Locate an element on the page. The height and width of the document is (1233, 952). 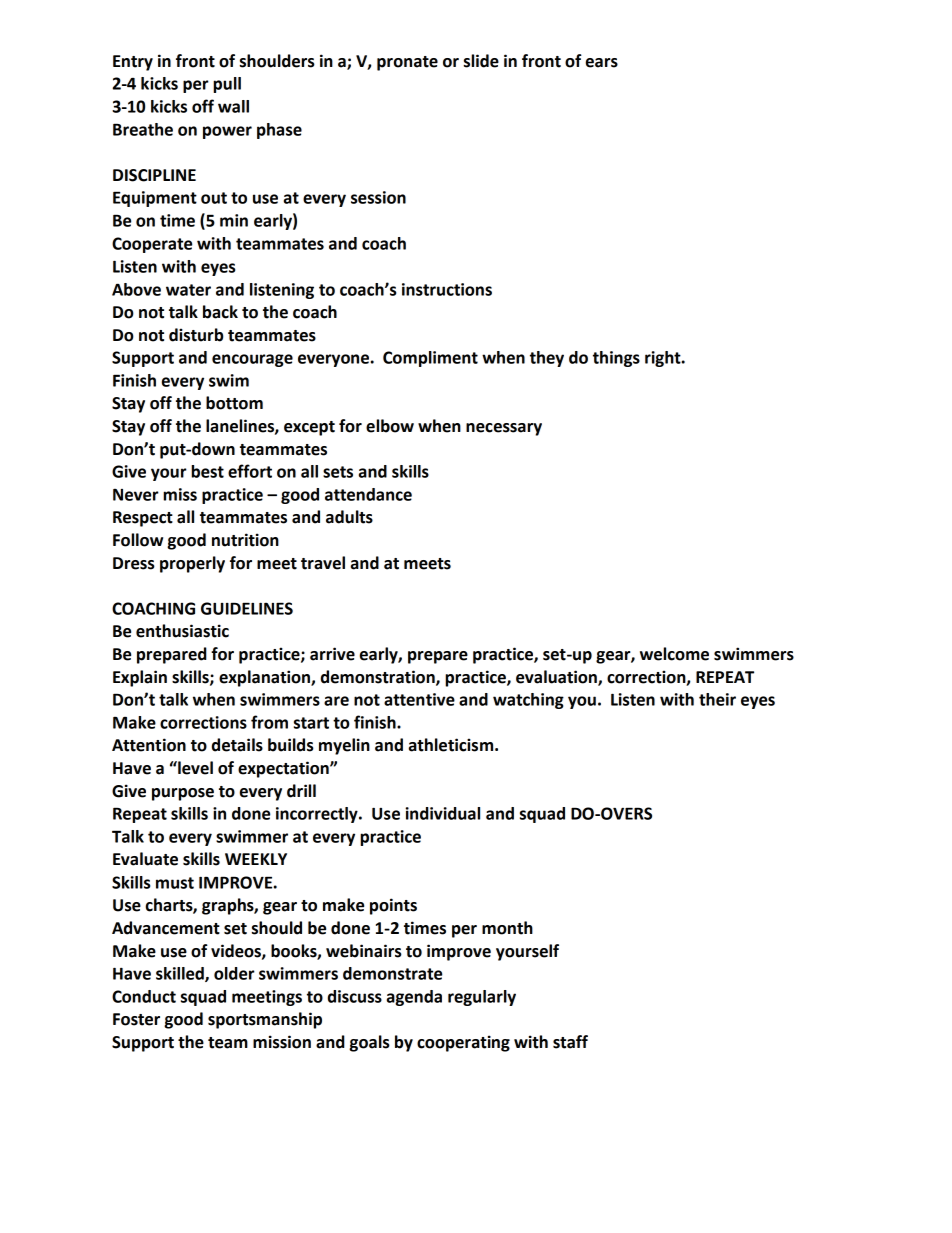
pull is located at coordinates (227, 85).
